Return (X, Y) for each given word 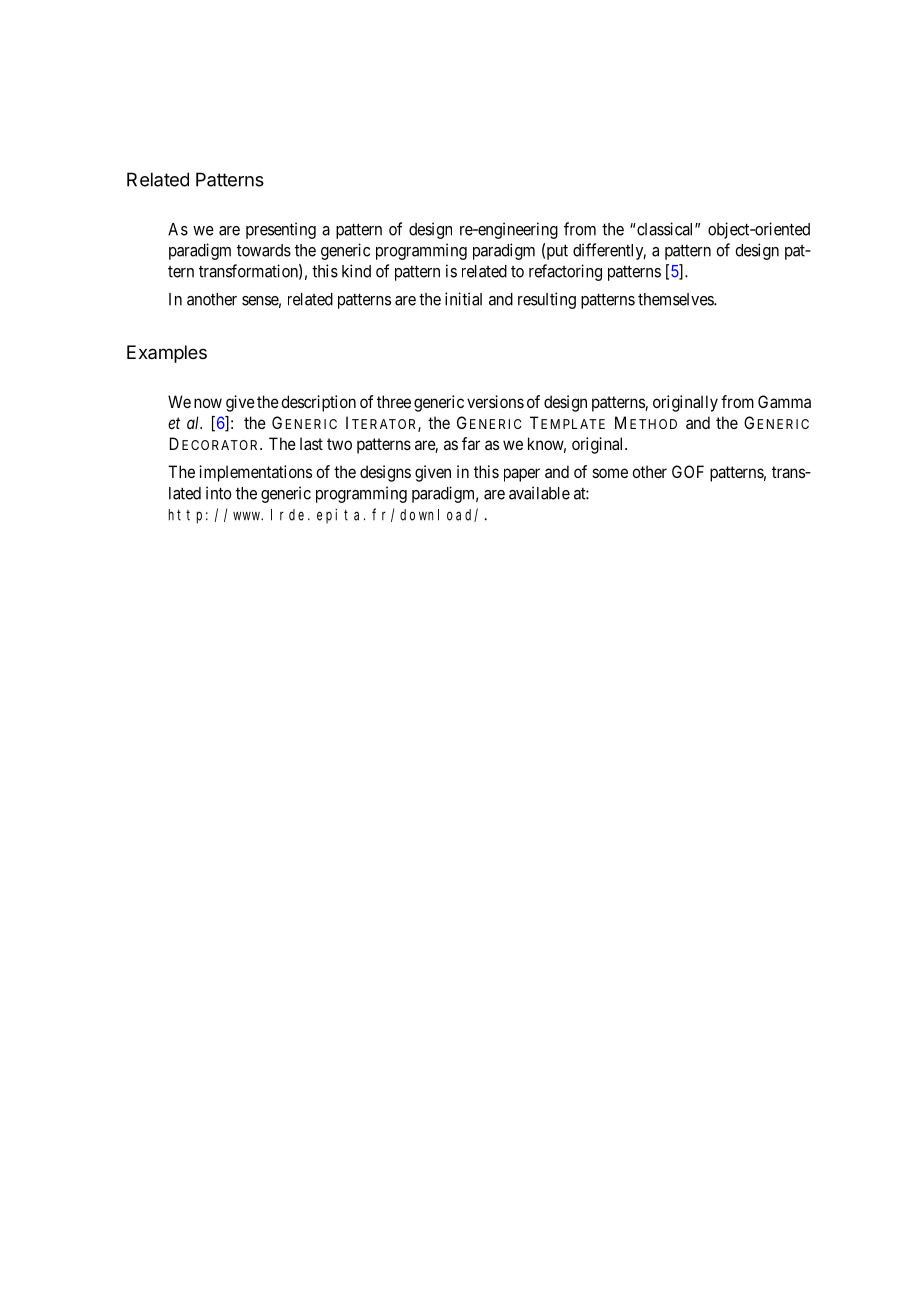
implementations (255, 473)
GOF (688, 471)
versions (495, 401)
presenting (281, 230)
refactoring (565, 272)
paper (522, 475)
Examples (167, 354)
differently (609, 251)
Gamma (784, 401)
